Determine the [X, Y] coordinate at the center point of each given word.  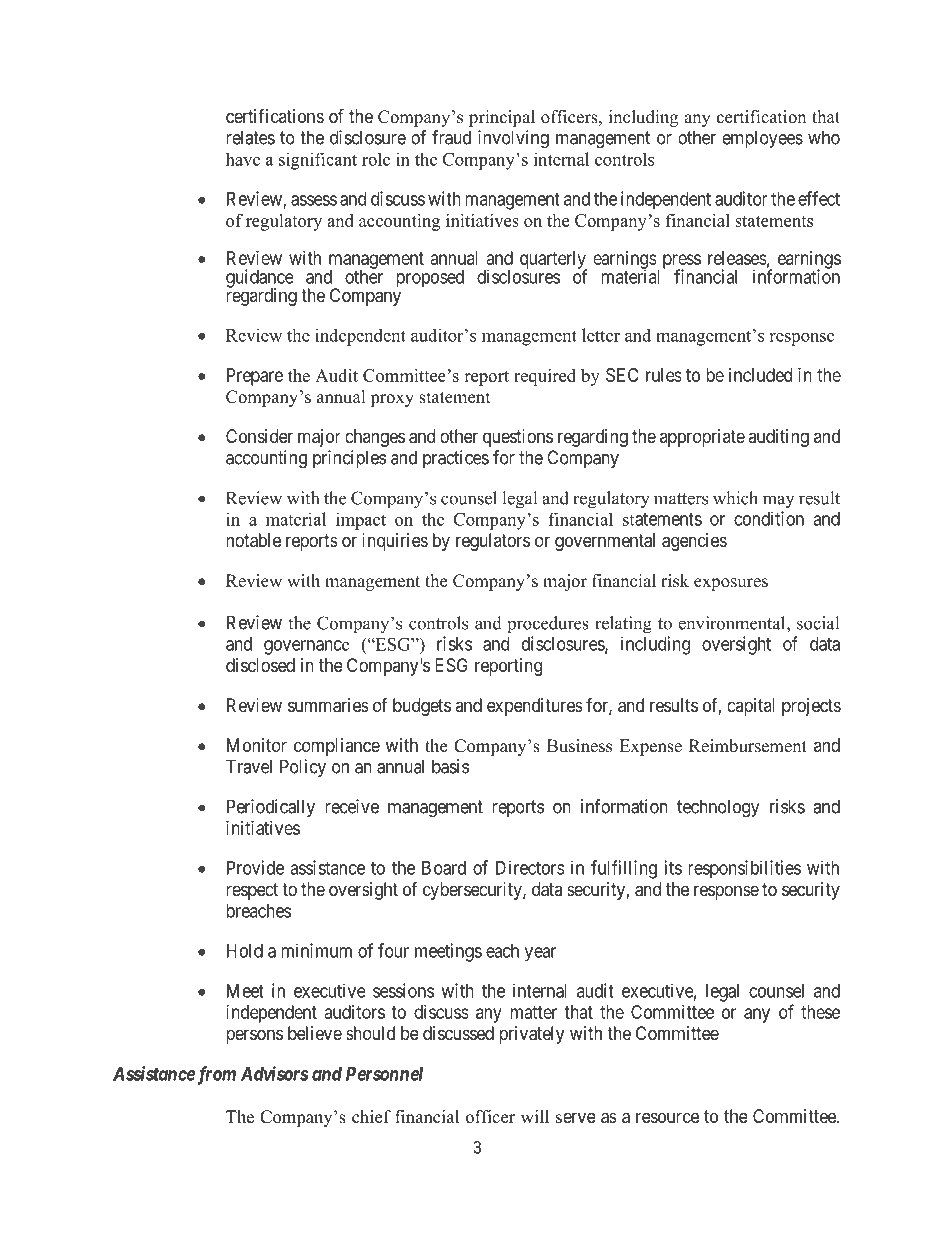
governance [306, 647]
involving [513, 139]
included [760, 375]
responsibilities [744, 869]
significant [318, 161]
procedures [548, 624]
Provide [255, 867]
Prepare [255, 377]
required [545, 377]
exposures [731, 584]
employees [762, 139]
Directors [530, 867]
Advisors [275, 1073]
